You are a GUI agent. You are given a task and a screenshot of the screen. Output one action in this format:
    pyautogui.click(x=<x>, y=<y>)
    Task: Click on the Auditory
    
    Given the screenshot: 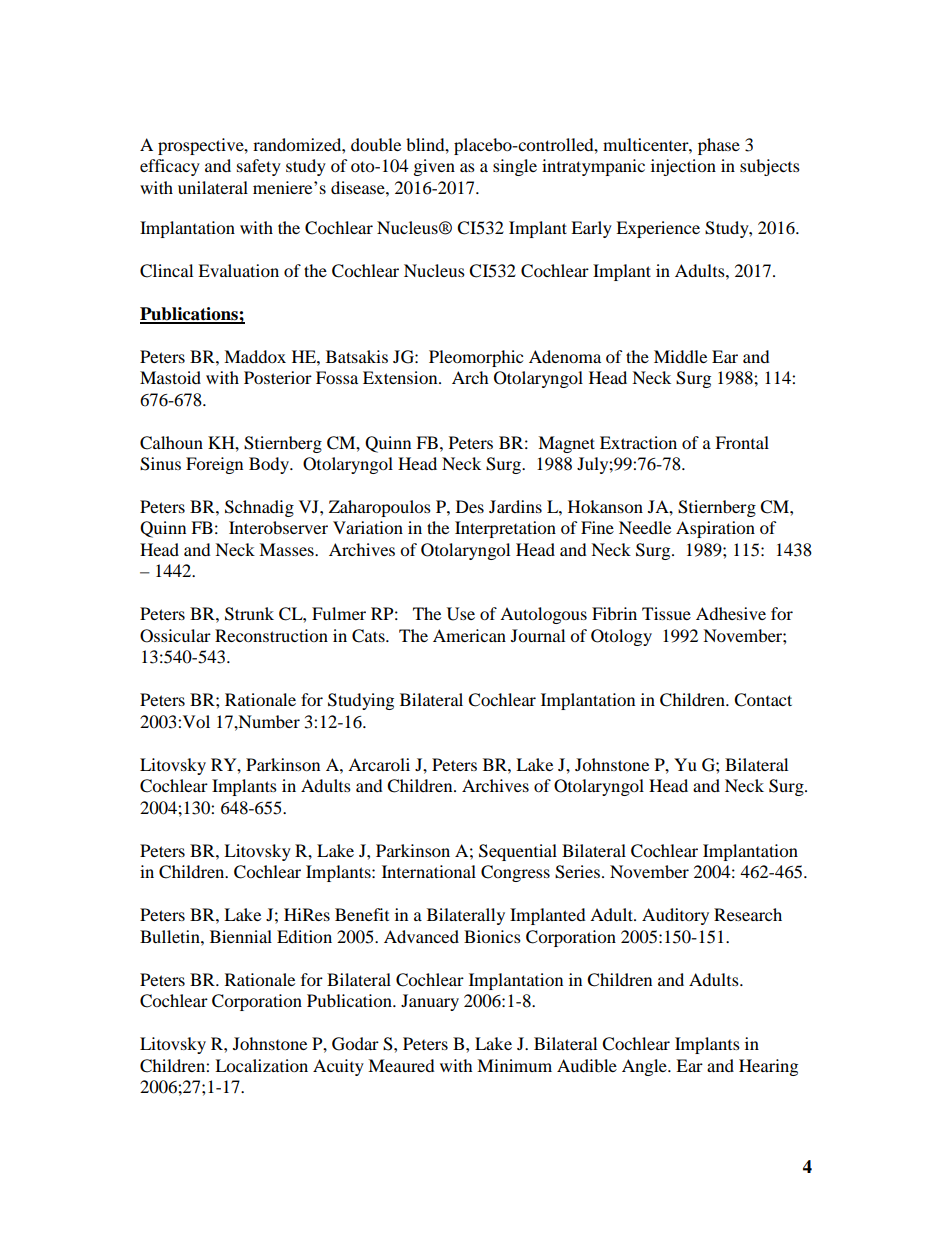 What is the action you would take?
    pyautogui.click(x=675, y=916)
